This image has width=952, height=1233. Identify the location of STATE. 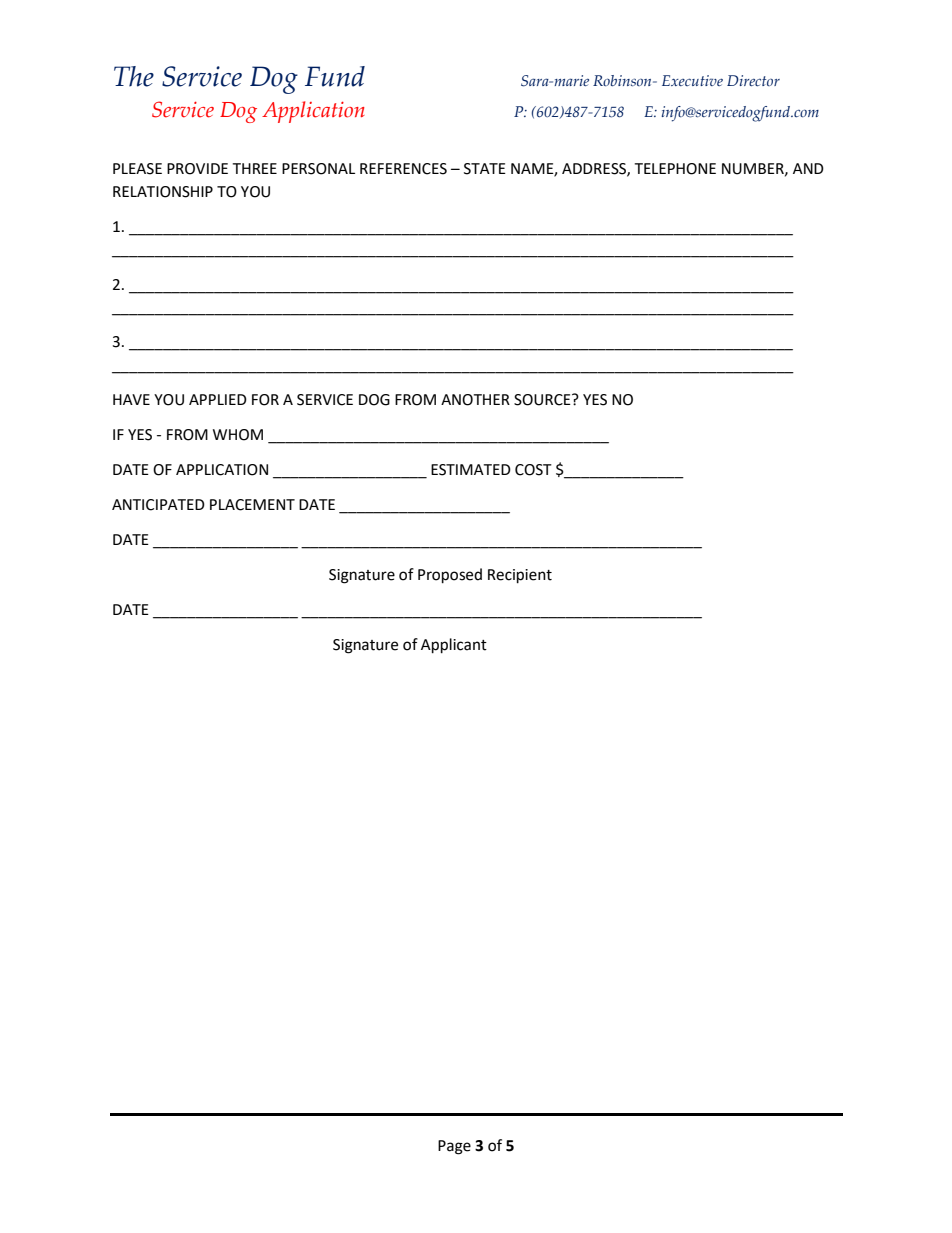
(485, 169).
